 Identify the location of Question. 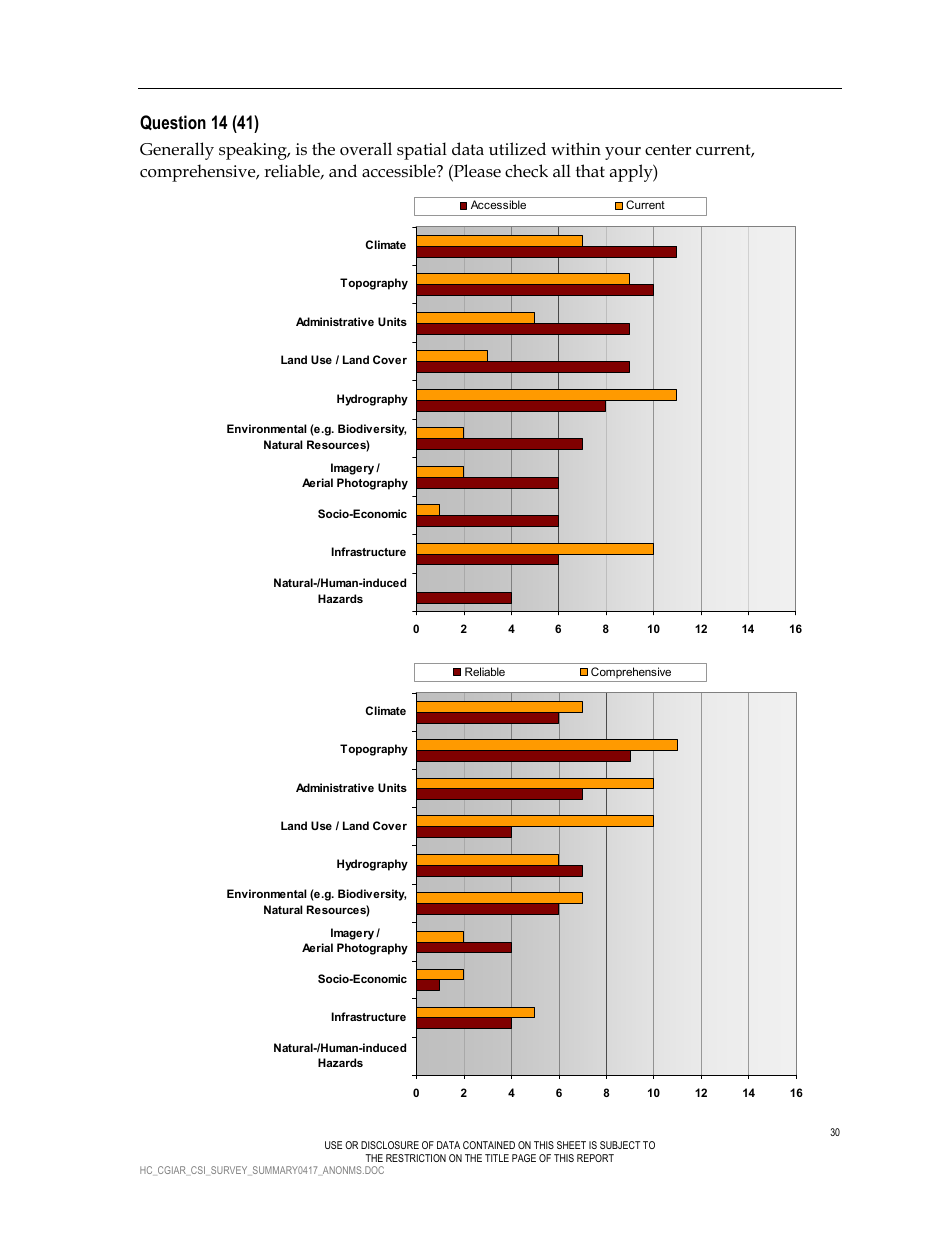
(173, 122).
